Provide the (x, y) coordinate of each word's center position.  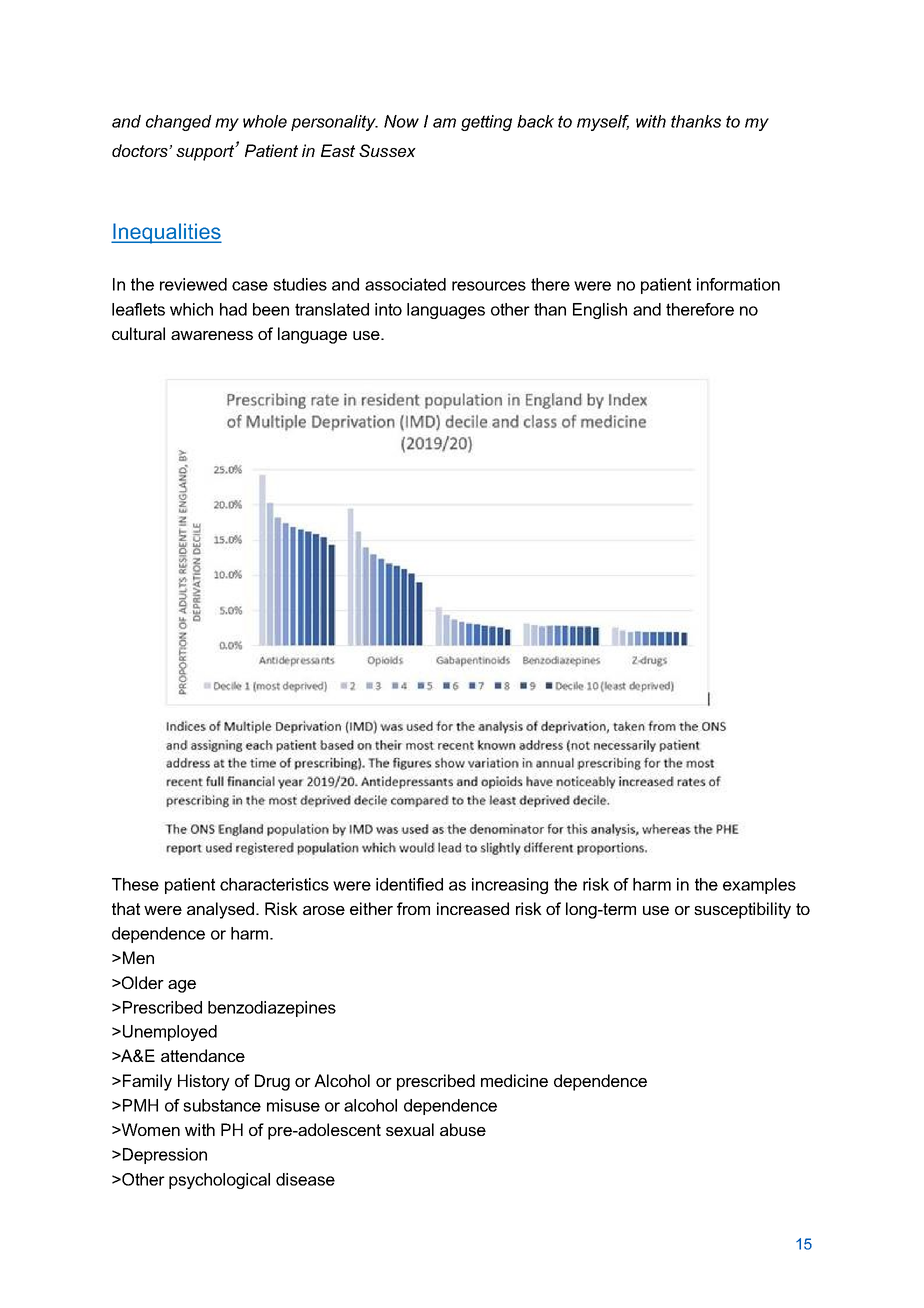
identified (409, 884)
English (600, 311)
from (413, 908)
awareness (212, 335)
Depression (163, 1156)
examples (759, 886)
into (388, 309)
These (135, 884)
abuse (463, 1129)
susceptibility (742, 910)
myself (603, 123)
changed (179, 123)
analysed (220, 910)
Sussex (387, 150)
